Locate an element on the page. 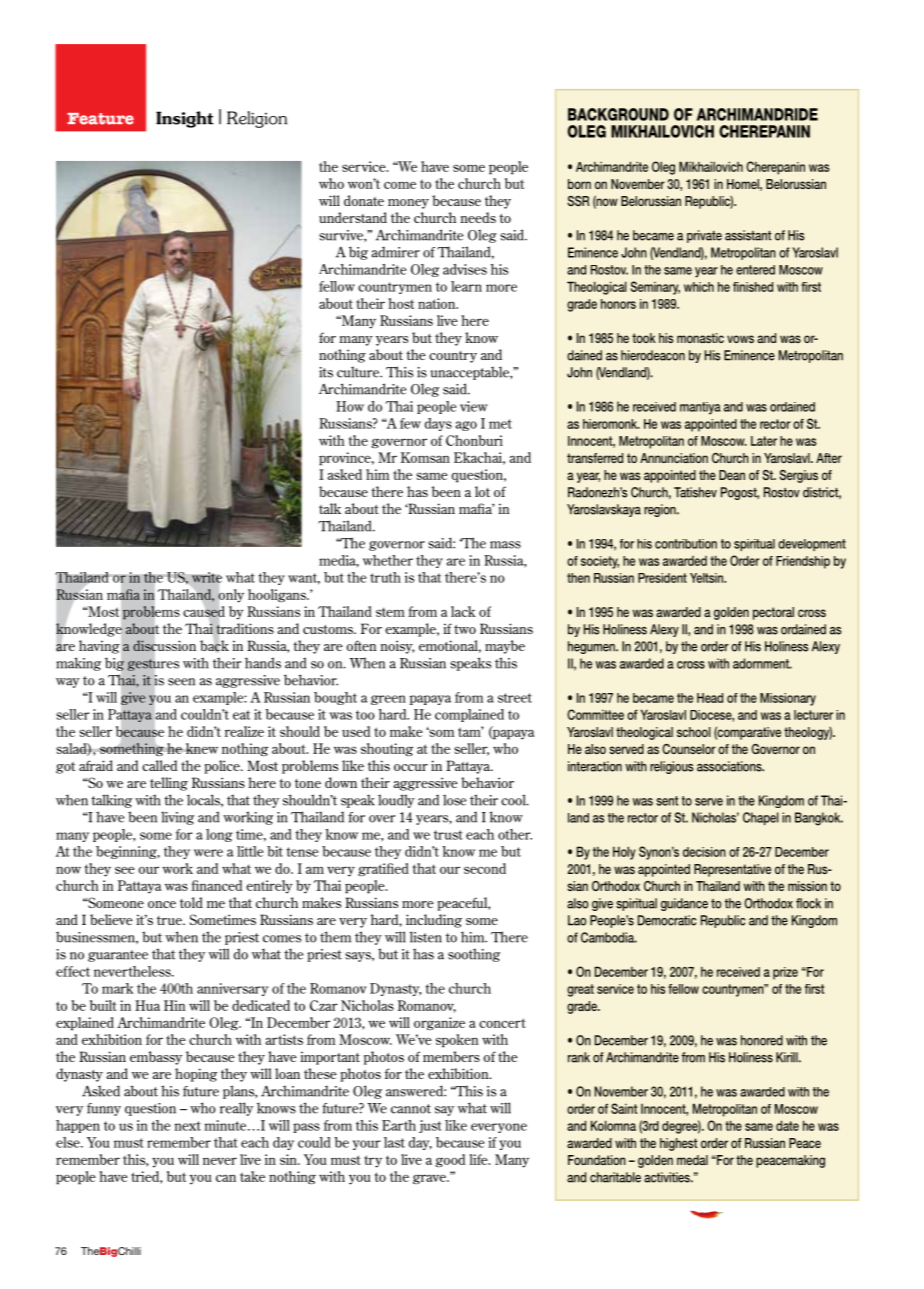 The width and height of the document is (924, 1289). good is located at coordinates (450, 1161).
